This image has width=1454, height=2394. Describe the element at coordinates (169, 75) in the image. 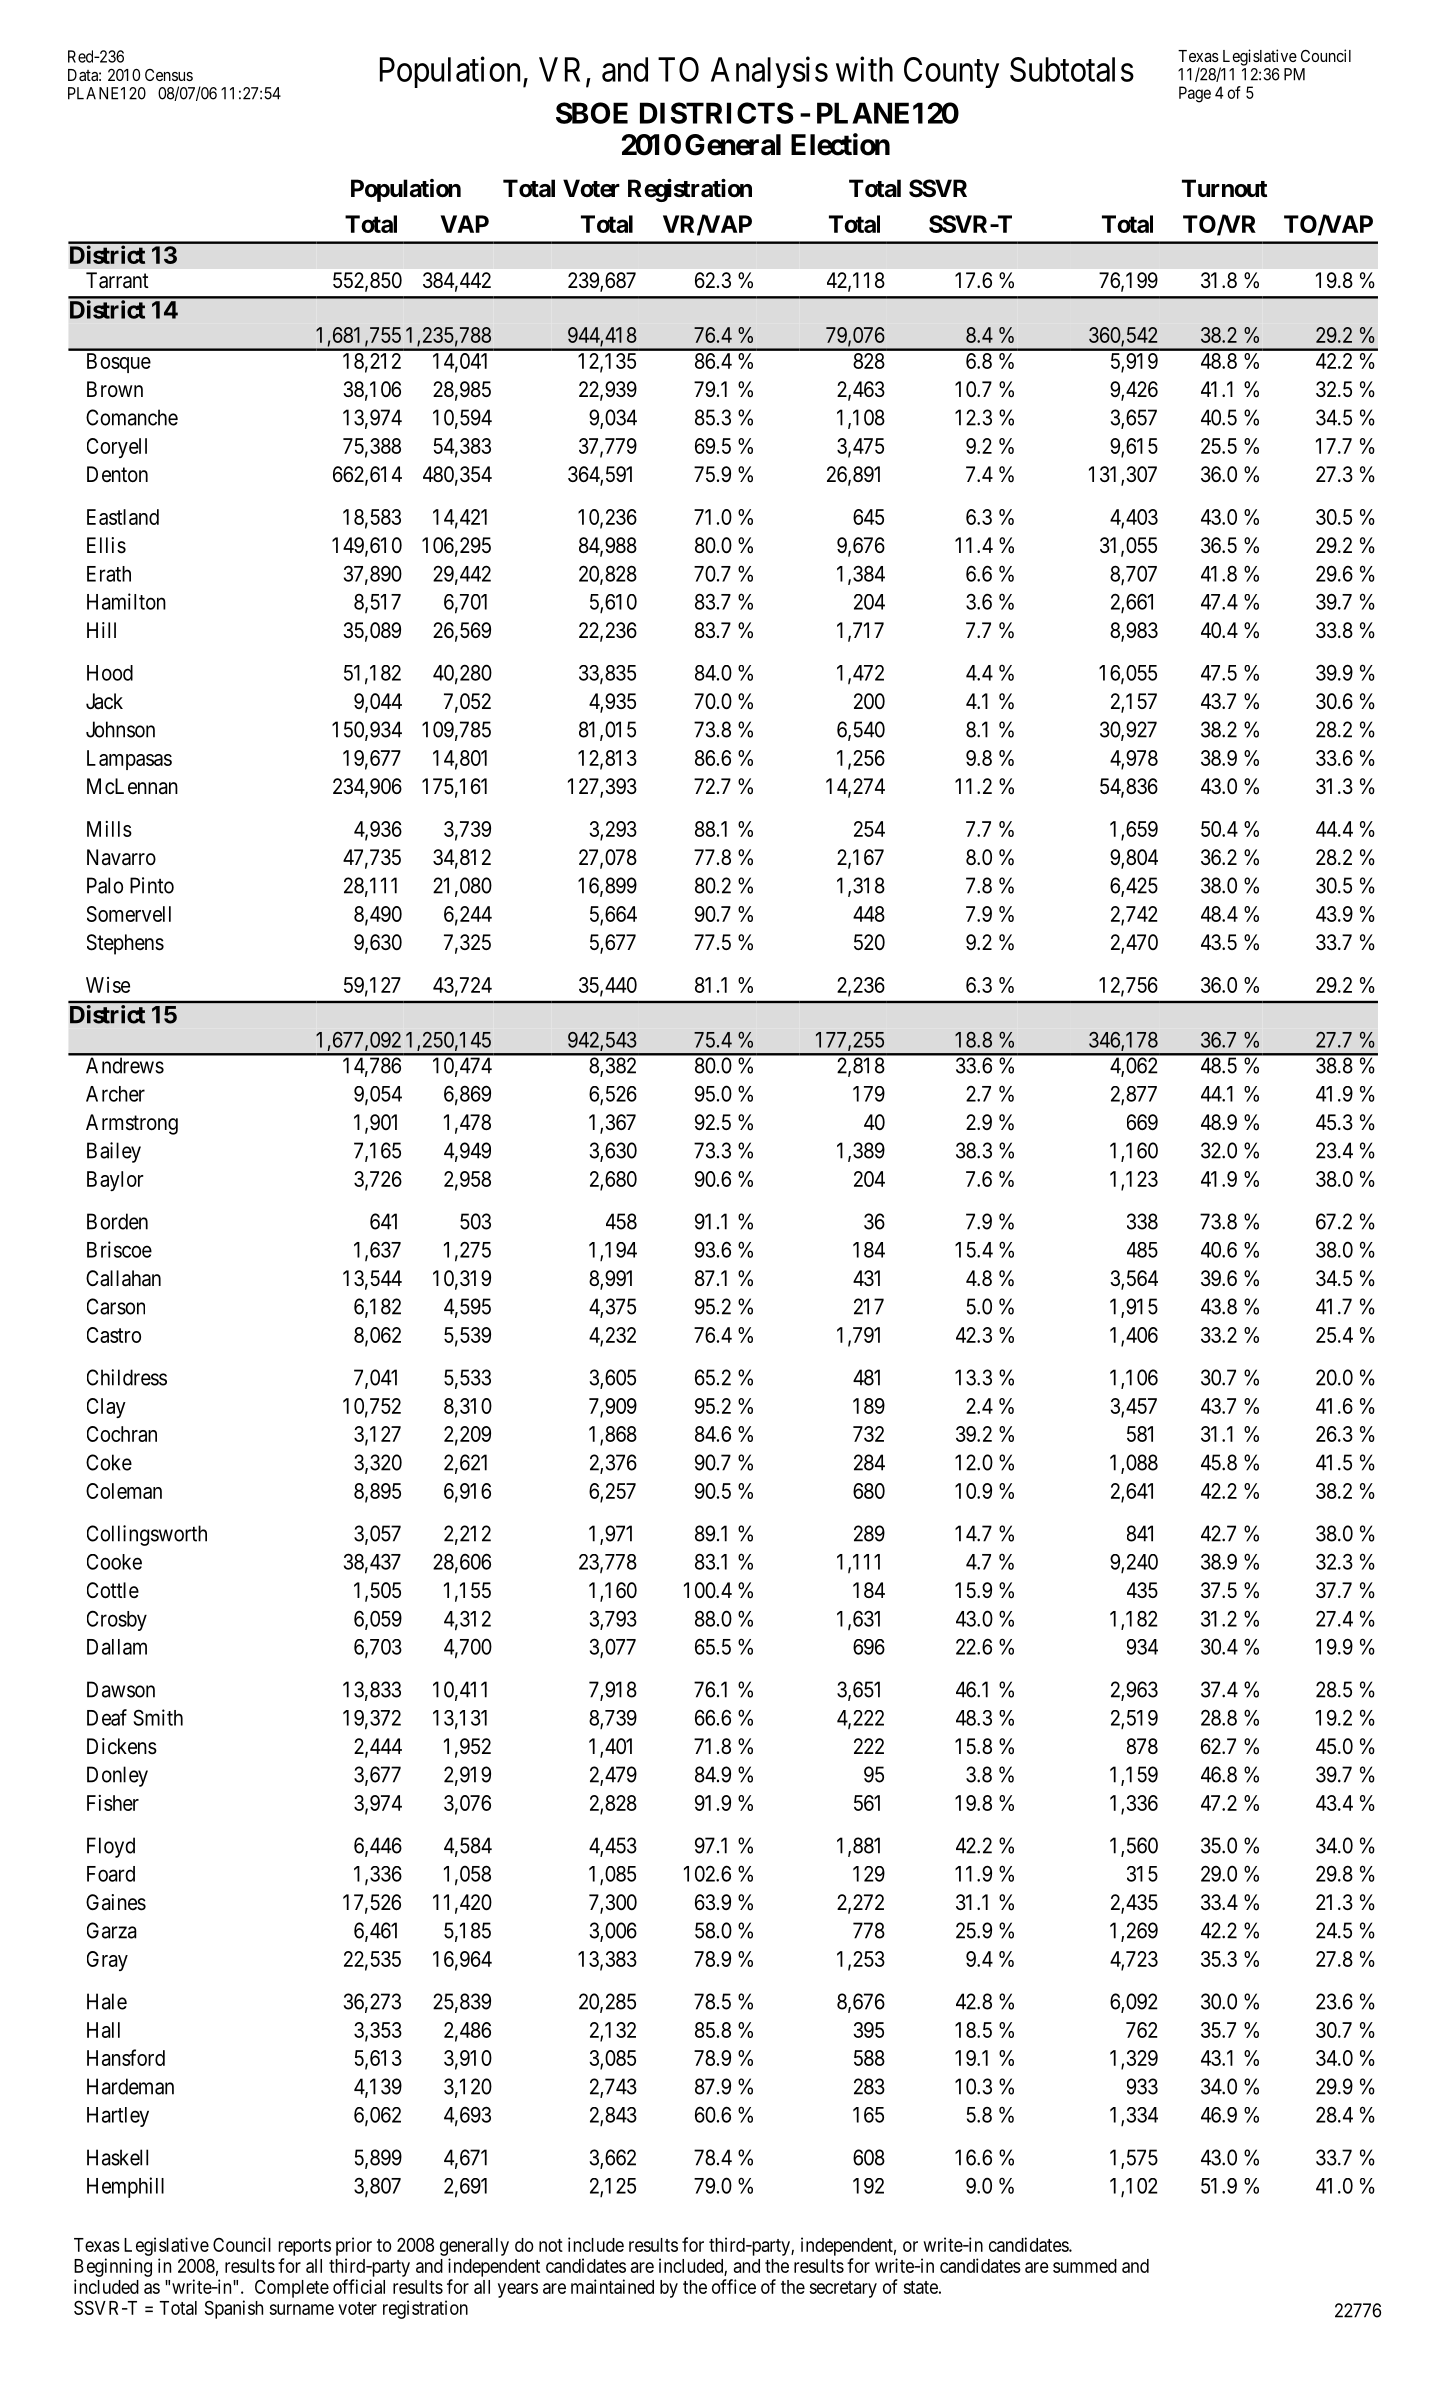

I see `Census` at that location.
